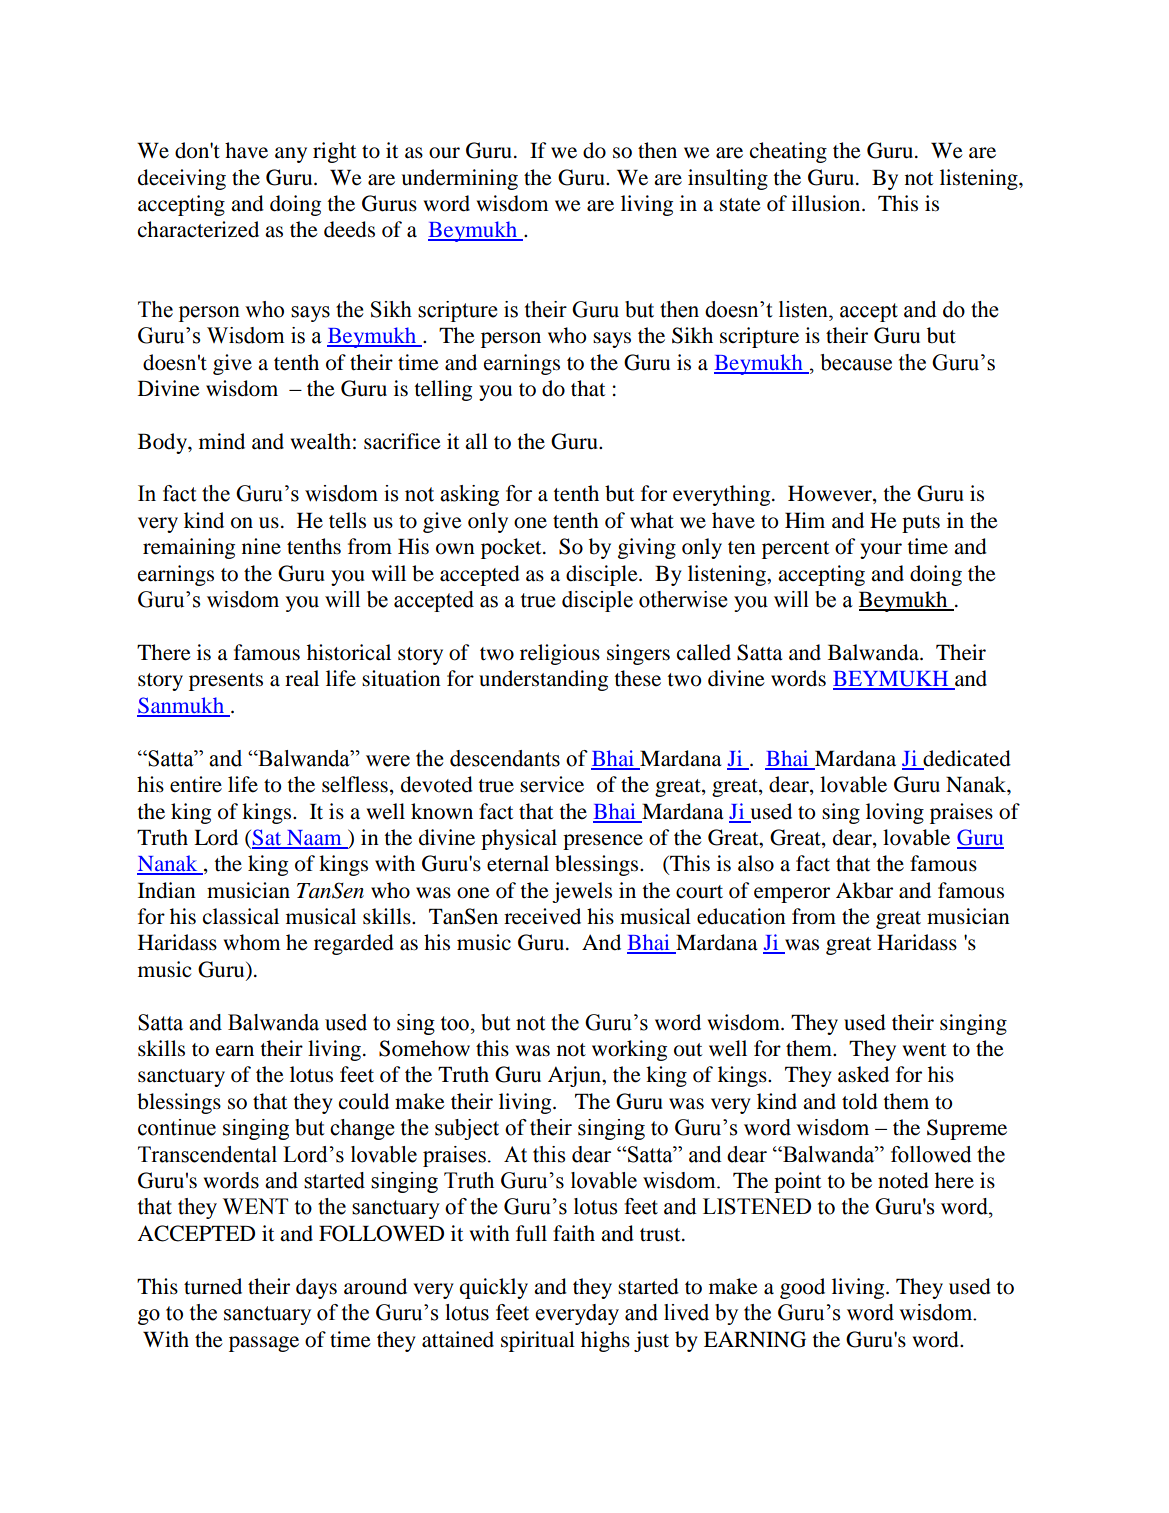 This screenshot has width=1169, height=1513. What do you see at coordinates (460, 179) in the screenshot?
I see `undermining` at bounding box center [460, 179].
